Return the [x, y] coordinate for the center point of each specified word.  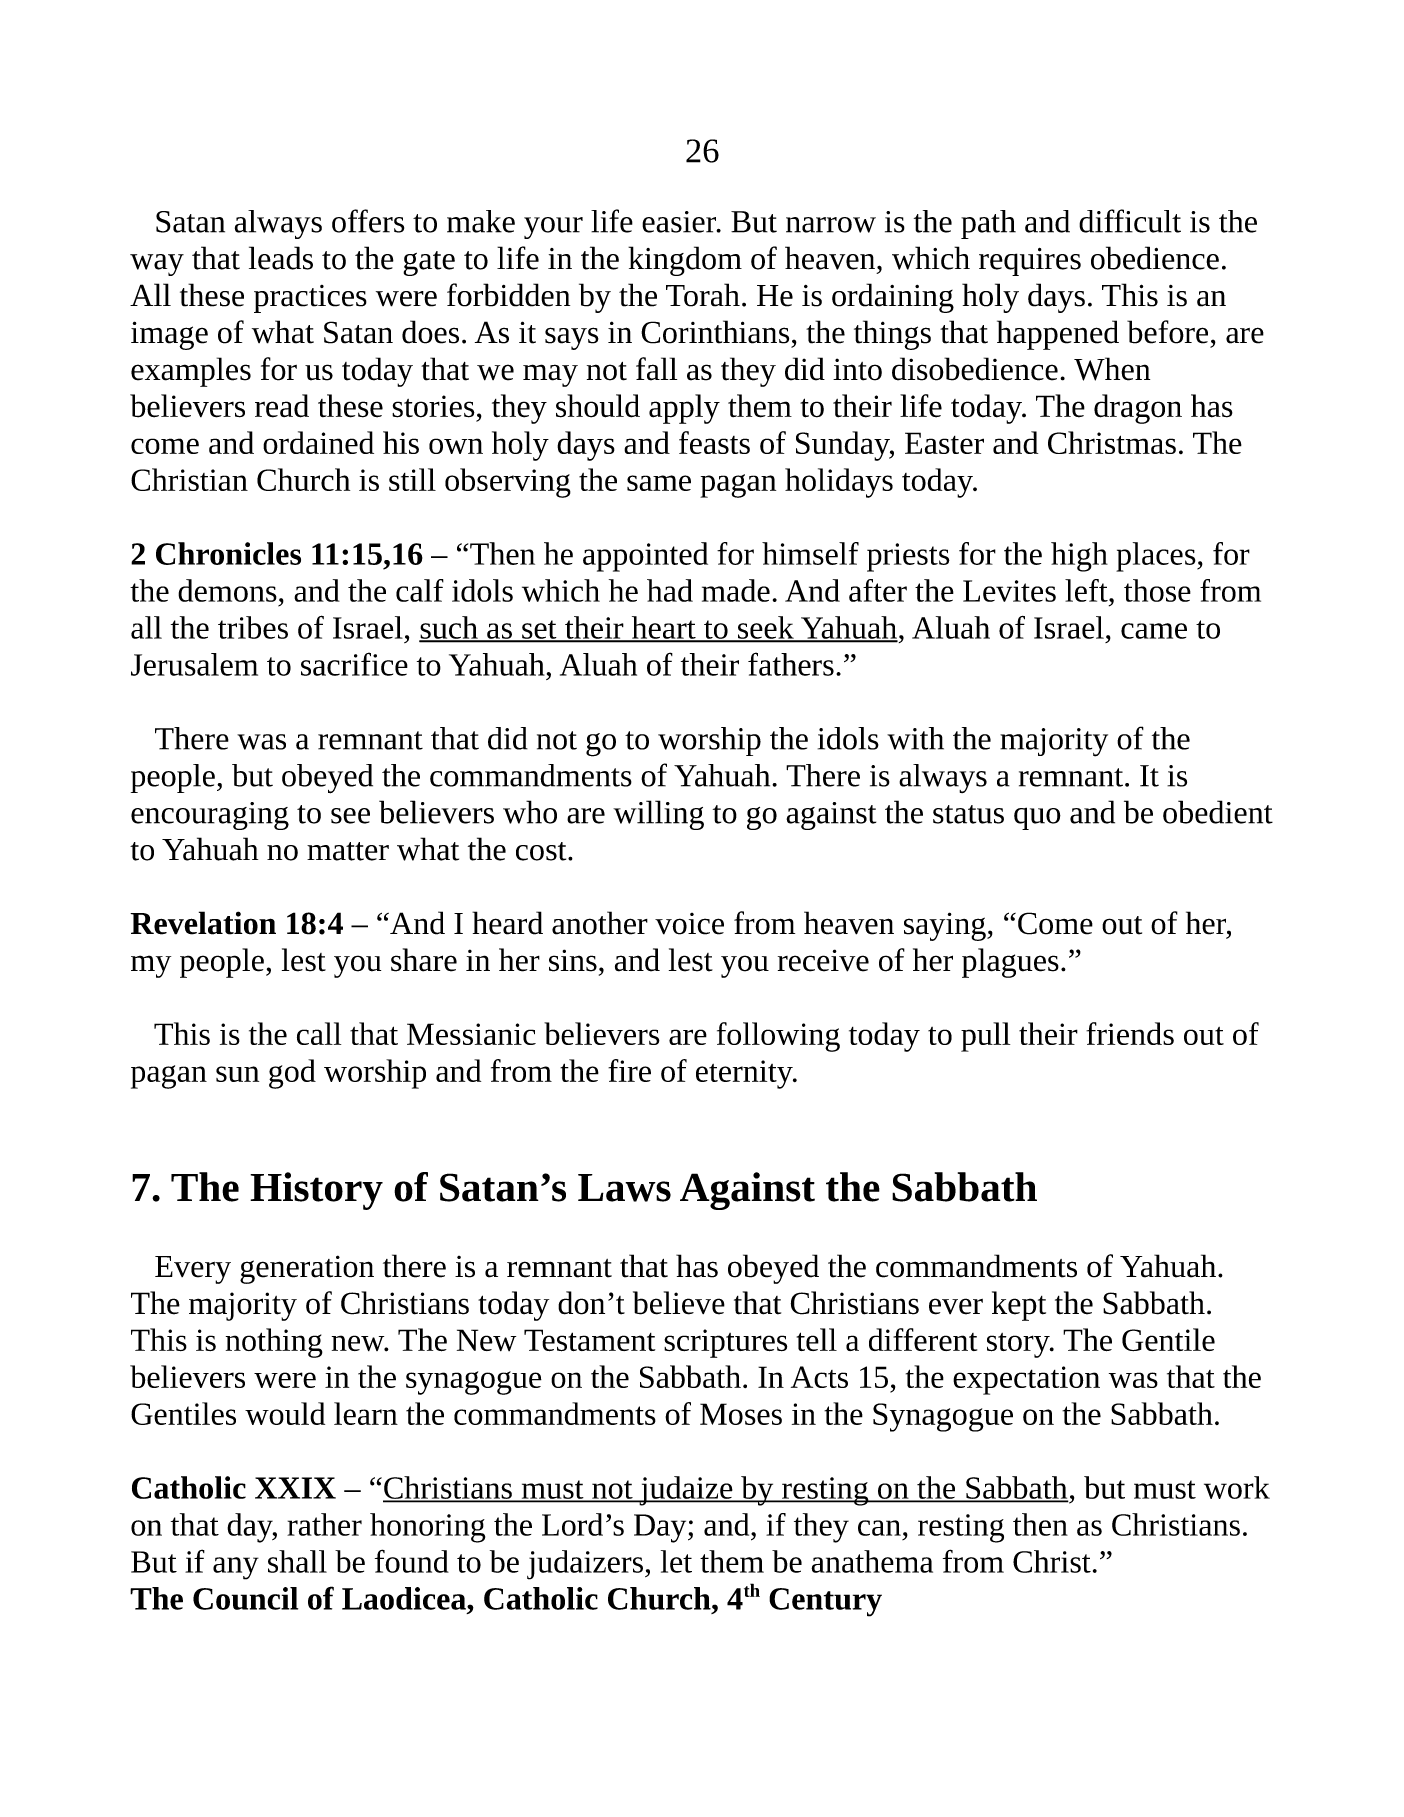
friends [1130, 1033]
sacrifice [354, 664]
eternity [745, 1074]
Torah [703, 295]
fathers [791, 664]
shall [297, 1561]
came [1154, 631]
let [676, 1561]
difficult [1130, 221]
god [292, 1074]
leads [281, 258]
